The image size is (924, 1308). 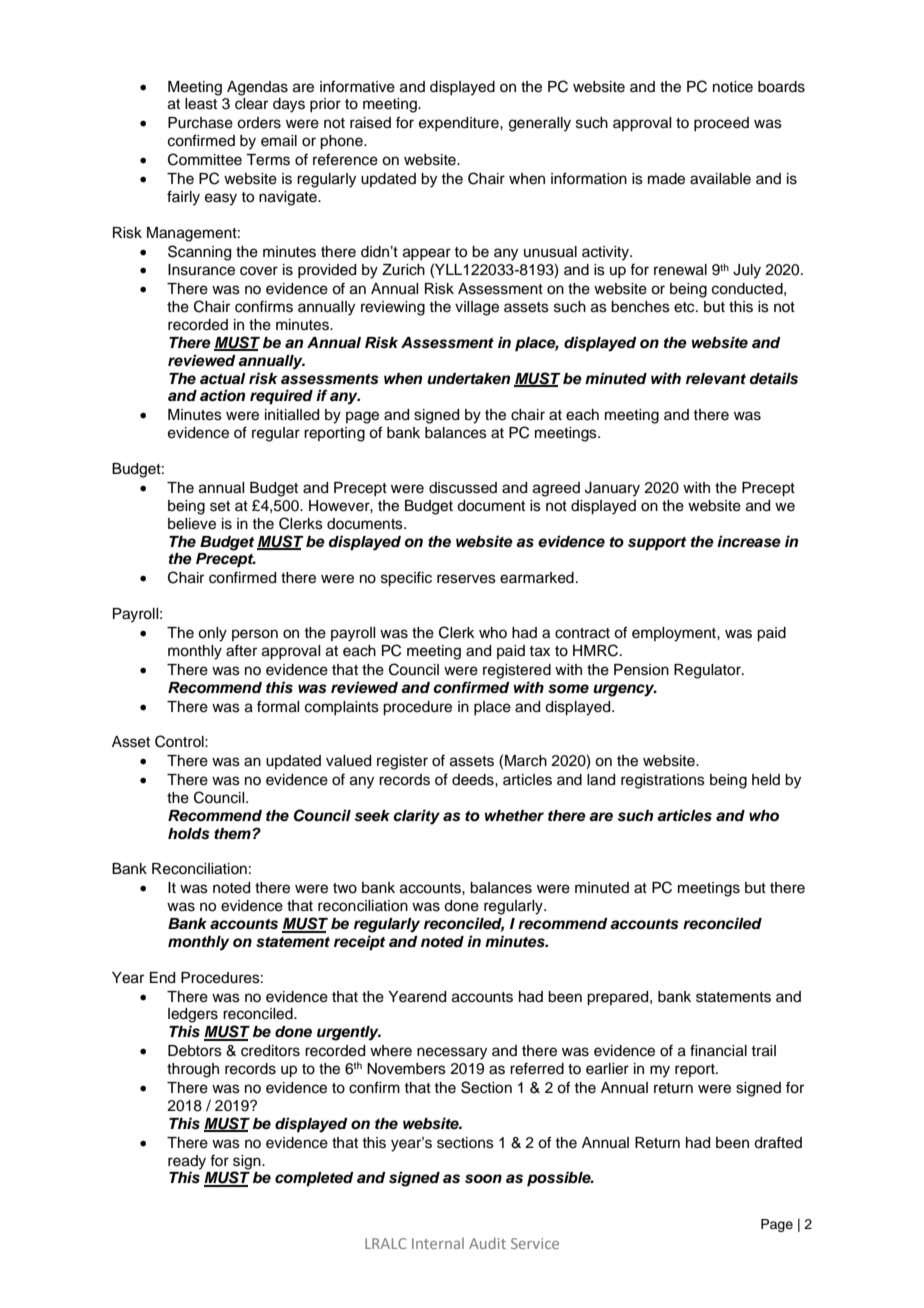 What do you see at coordinates (539, 651) in the document?
I see `tax` at bounding box center [539, 651].
